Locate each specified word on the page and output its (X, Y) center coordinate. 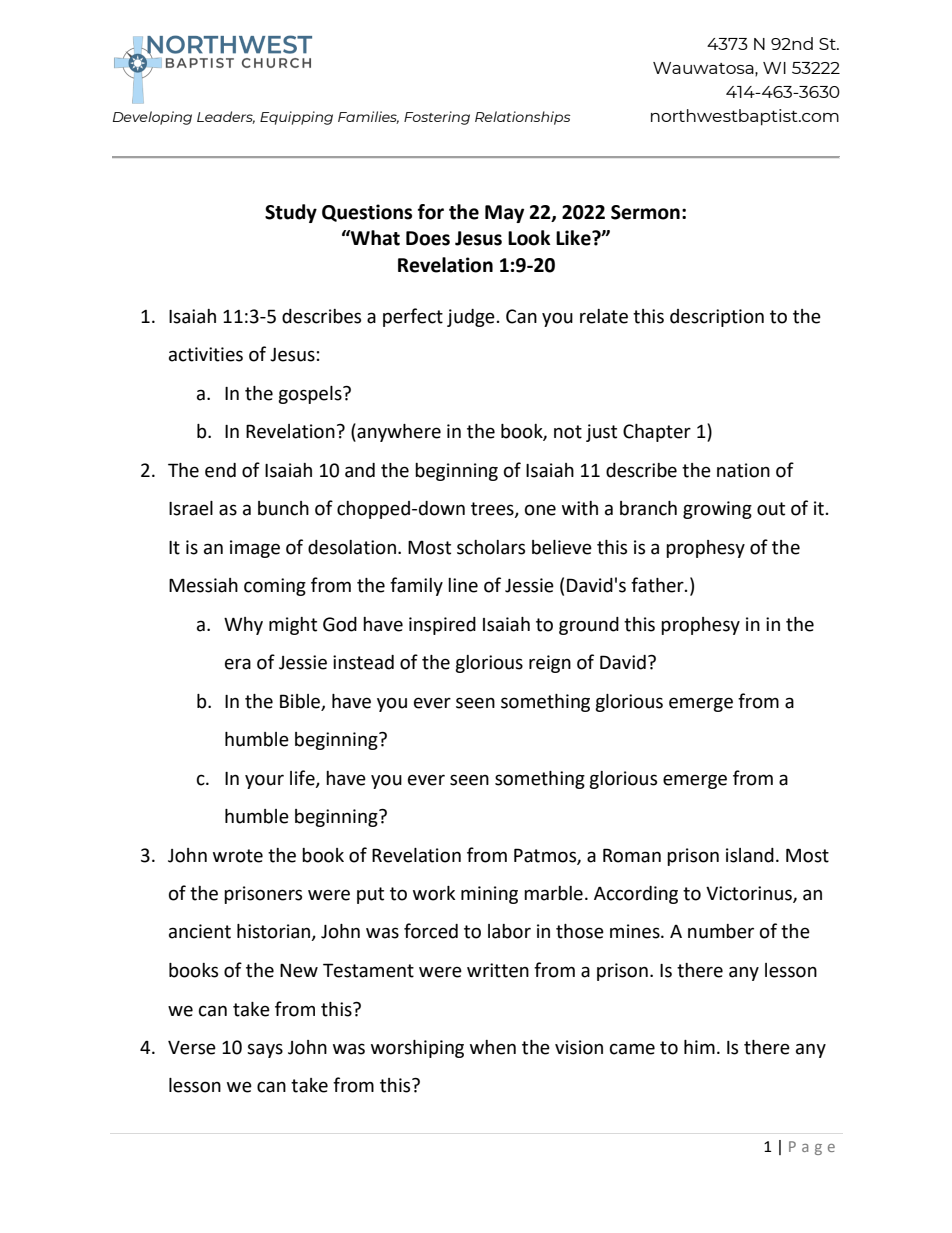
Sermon (645, 212)
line (463, 585)
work (434, 893)
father (658, 585)
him (699, 1047)
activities (206, 354)
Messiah (203, 585)
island (750, 855)
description (717, 318)
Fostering (437, 118)
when (493, 1047)
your (264, 781)
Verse (192, 1048)
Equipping (296, 118)
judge (471, 318)
